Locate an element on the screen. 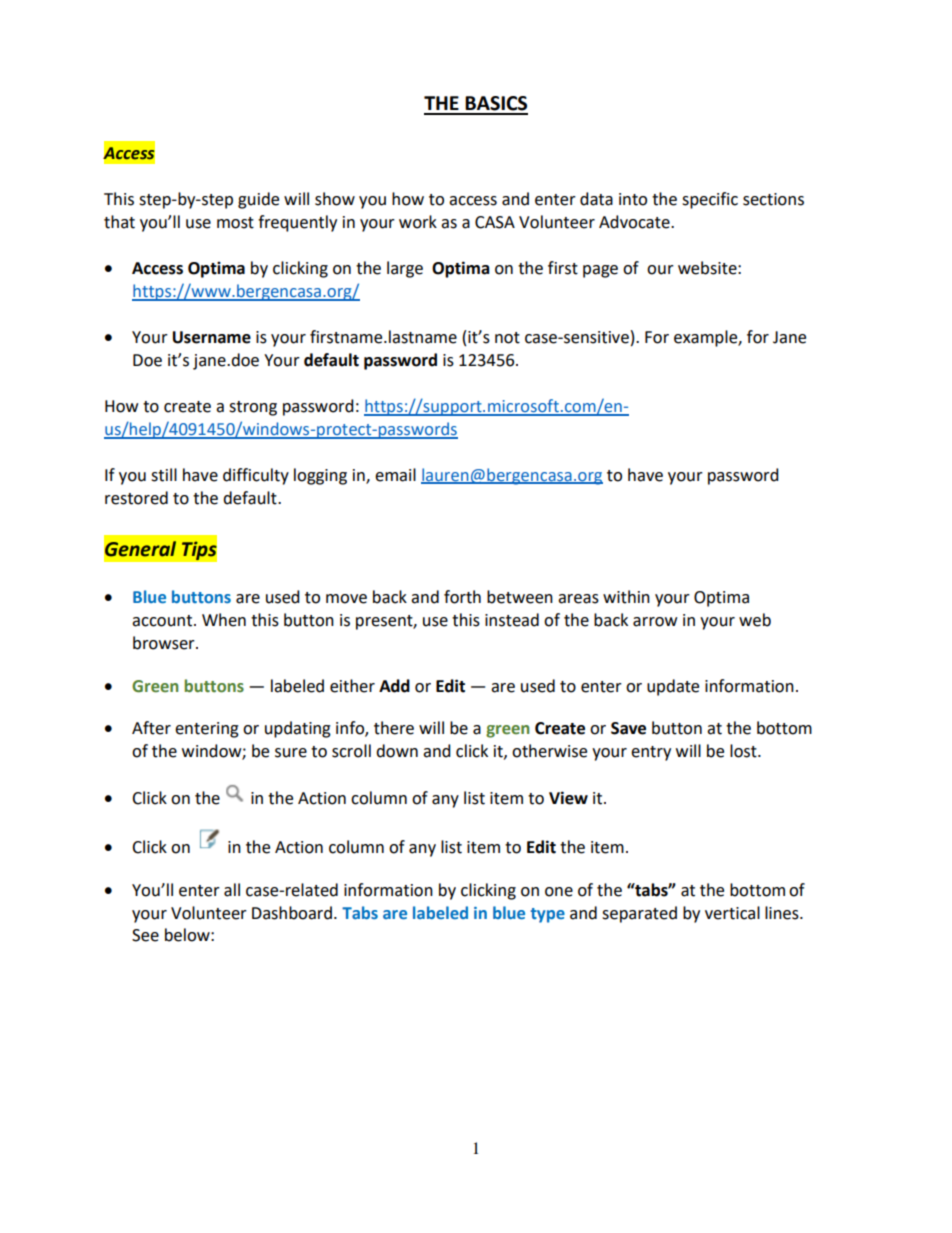 This screenshot has height=1233, width=952. work is located at coordinates (418, 222).
